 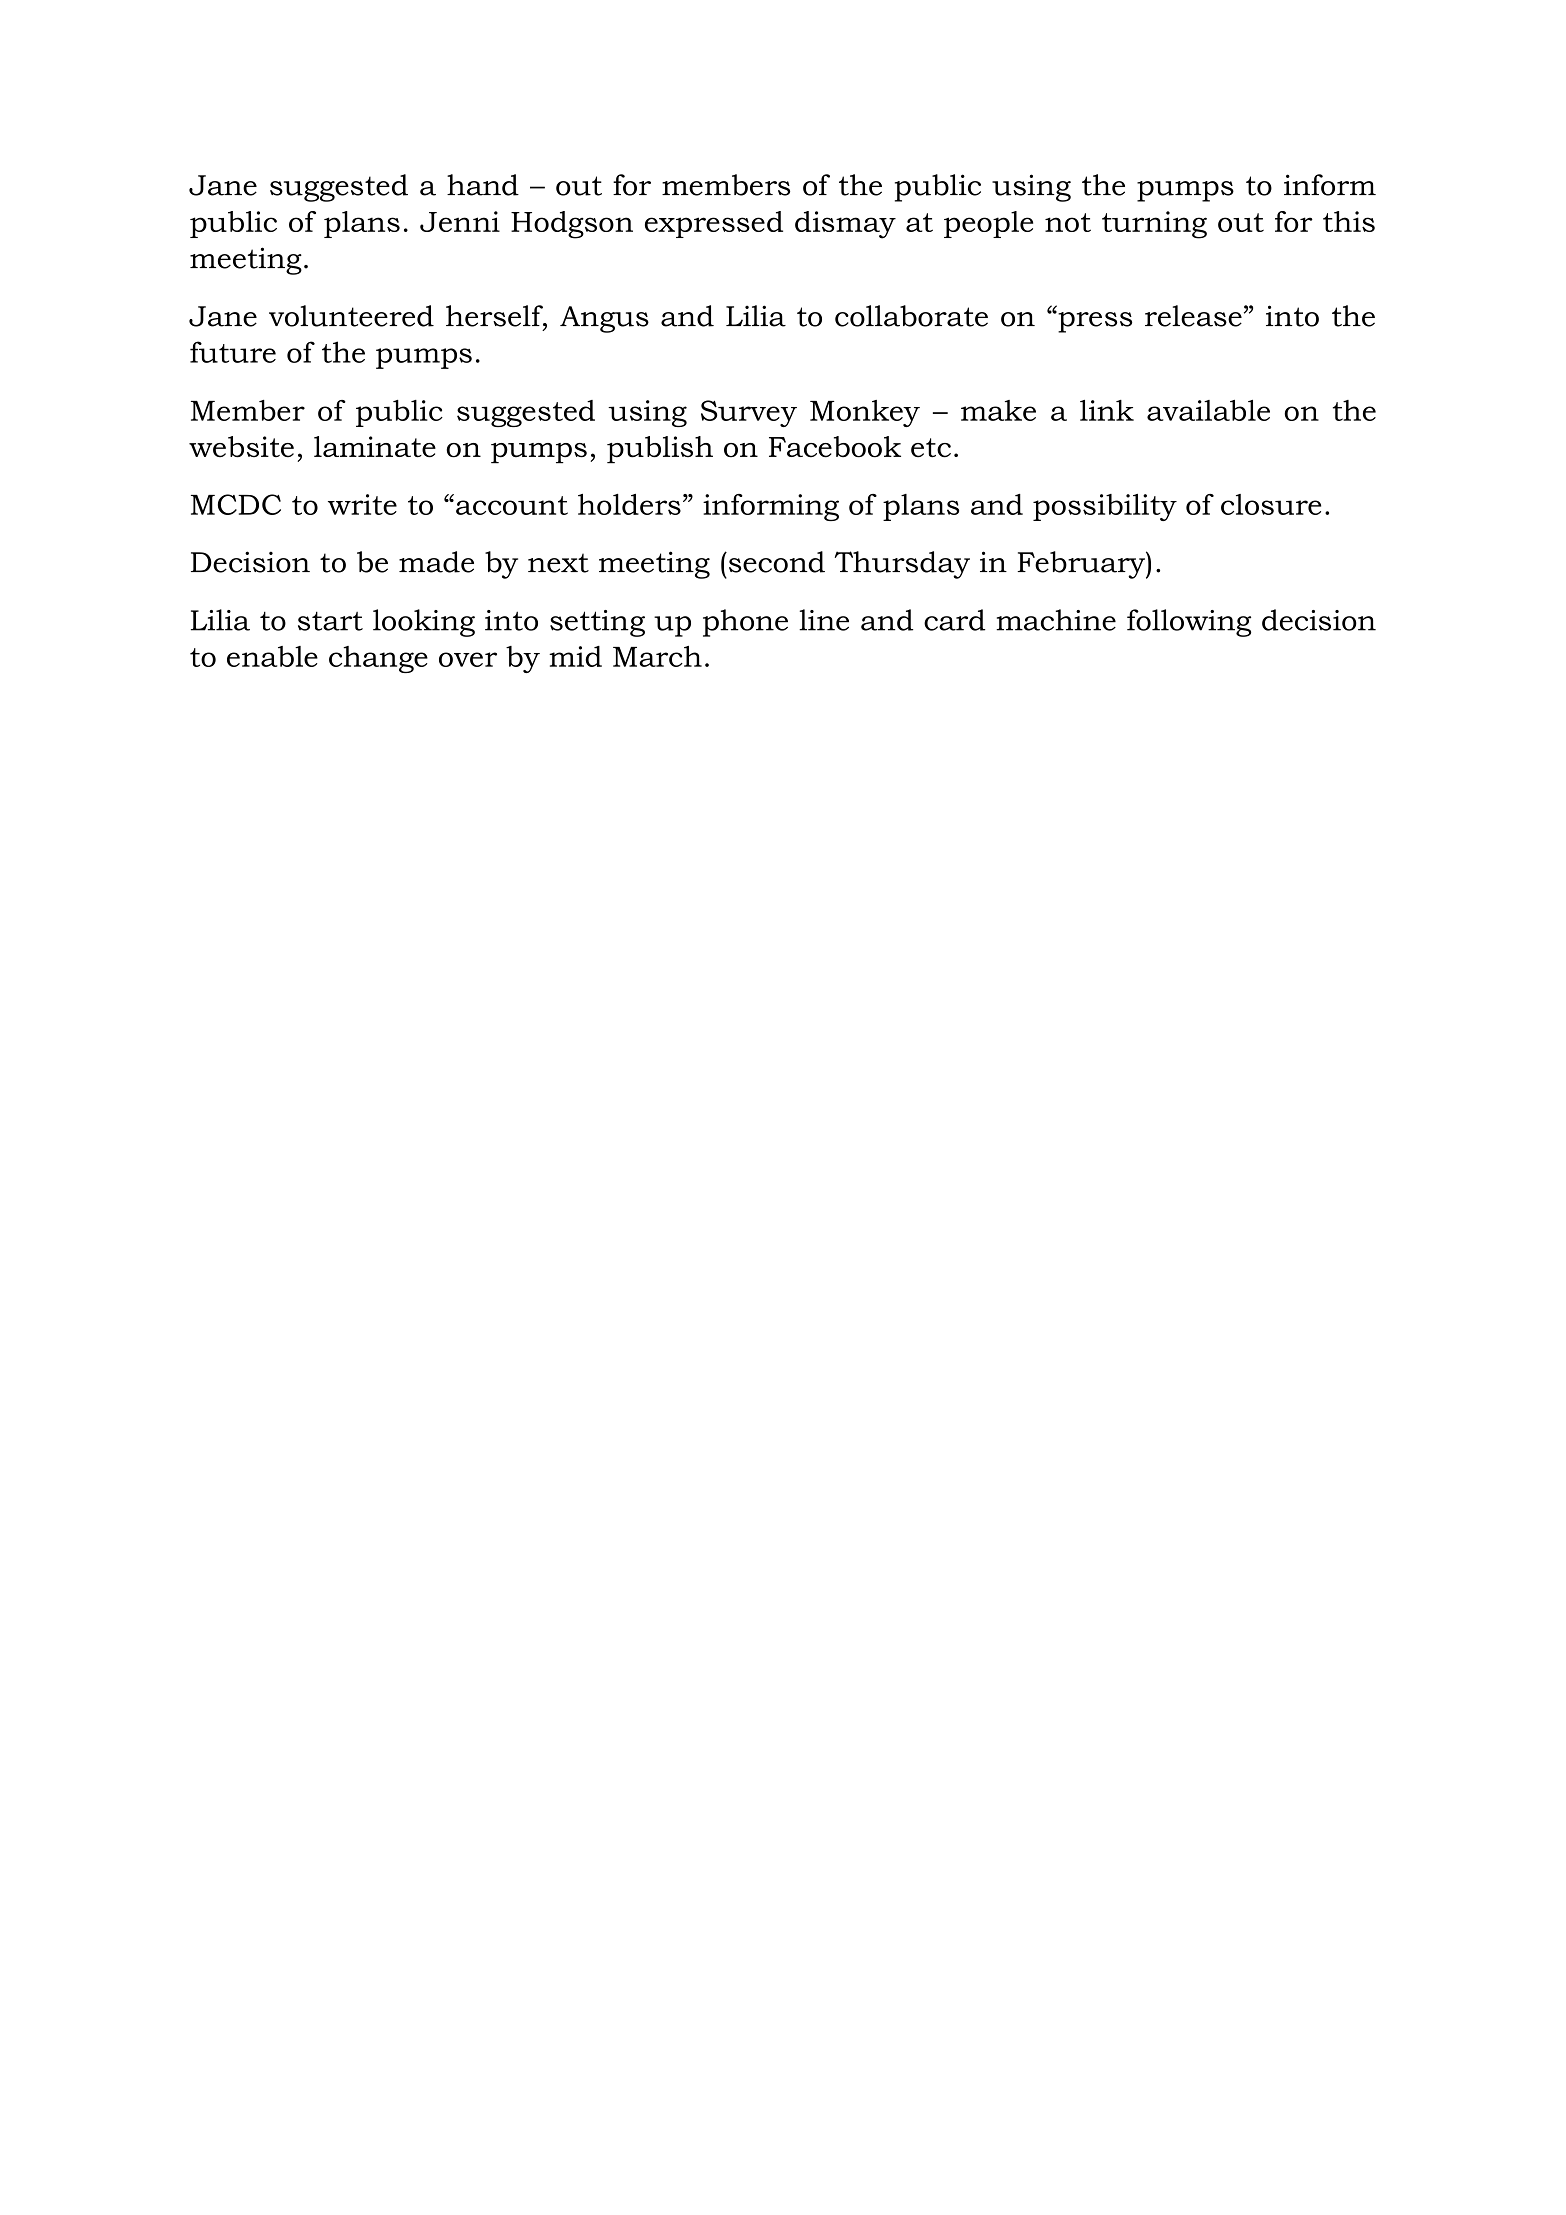 What do you see at coordinates (745, 623) in the page?
I see `phone` at bounding box center [745, 623].
